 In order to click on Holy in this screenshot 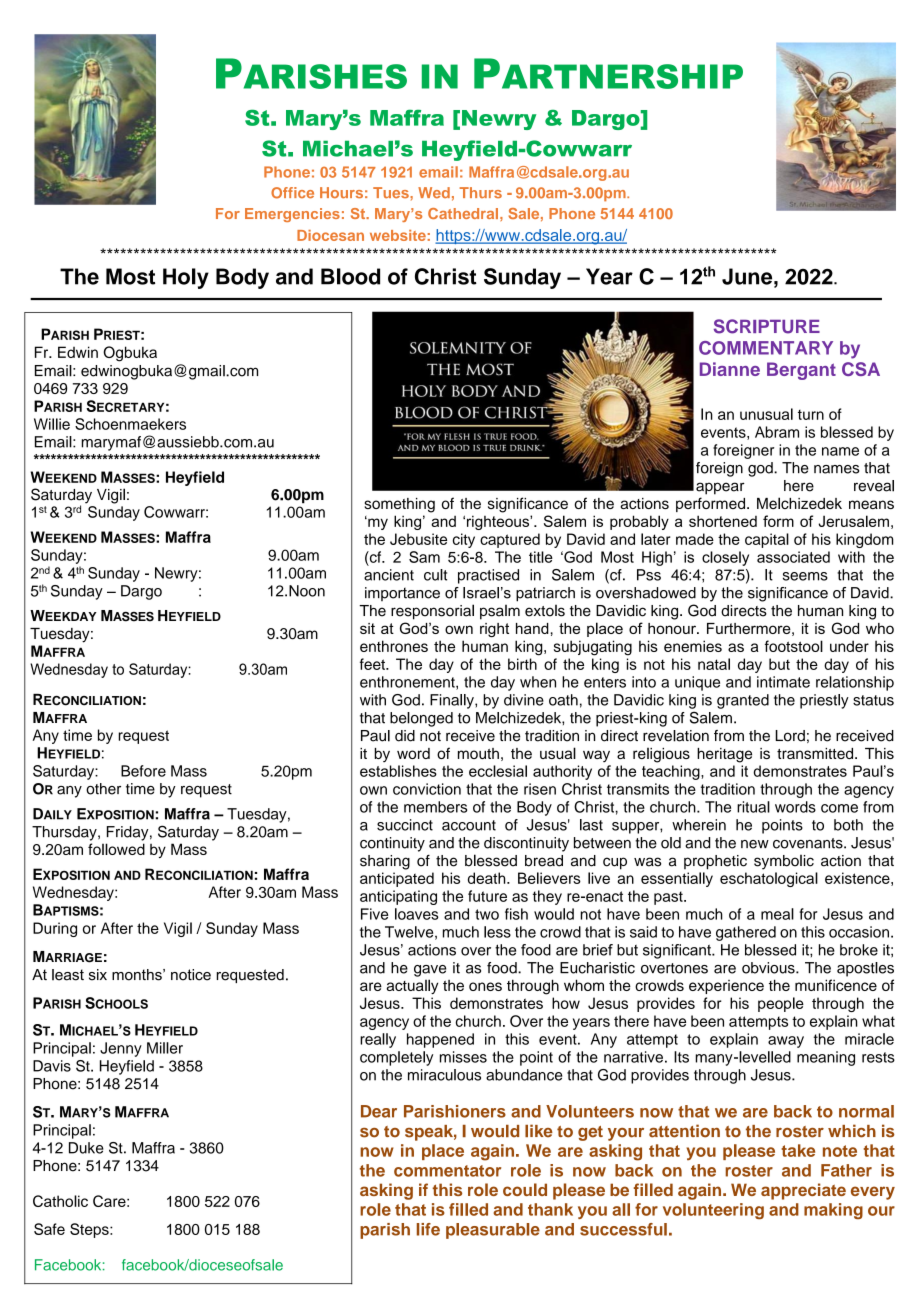, I will do `click(186, 278)`.
